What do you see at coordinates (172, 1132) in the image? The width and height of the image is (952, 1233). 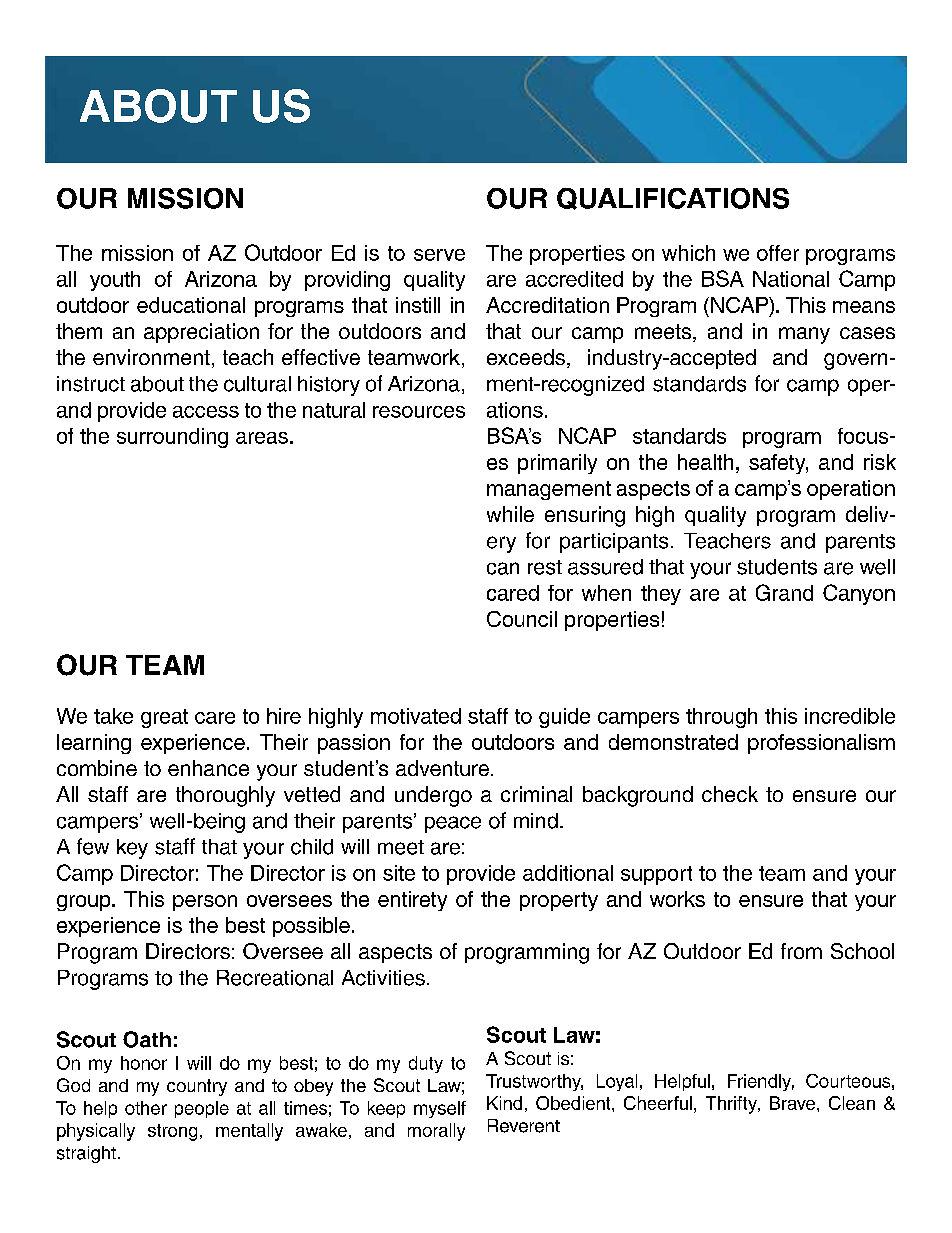 I see `strong` at bounding box center [172, 1132].
